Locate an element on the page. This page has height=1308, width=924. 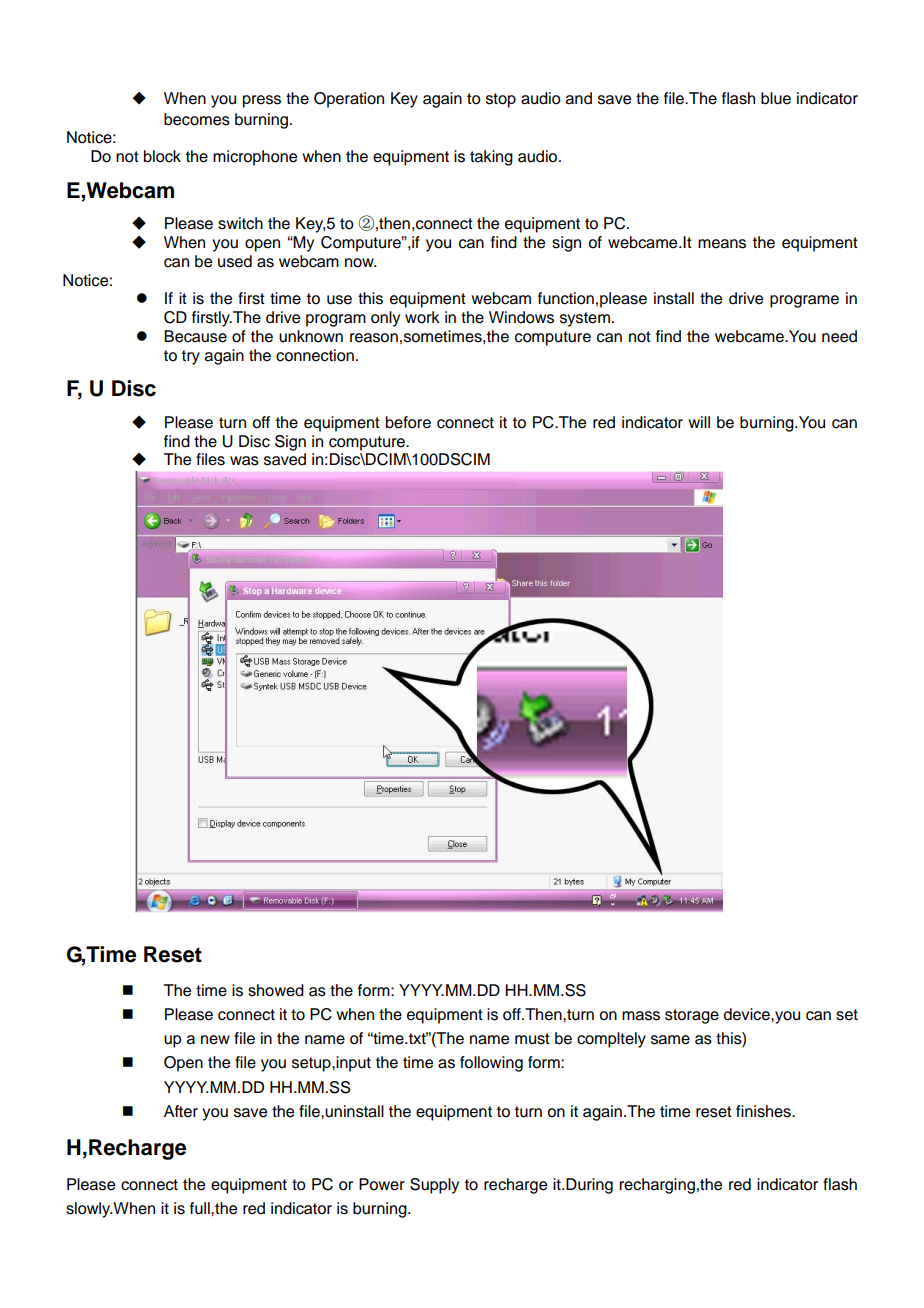
taking is located at coordinates (491, 158).
